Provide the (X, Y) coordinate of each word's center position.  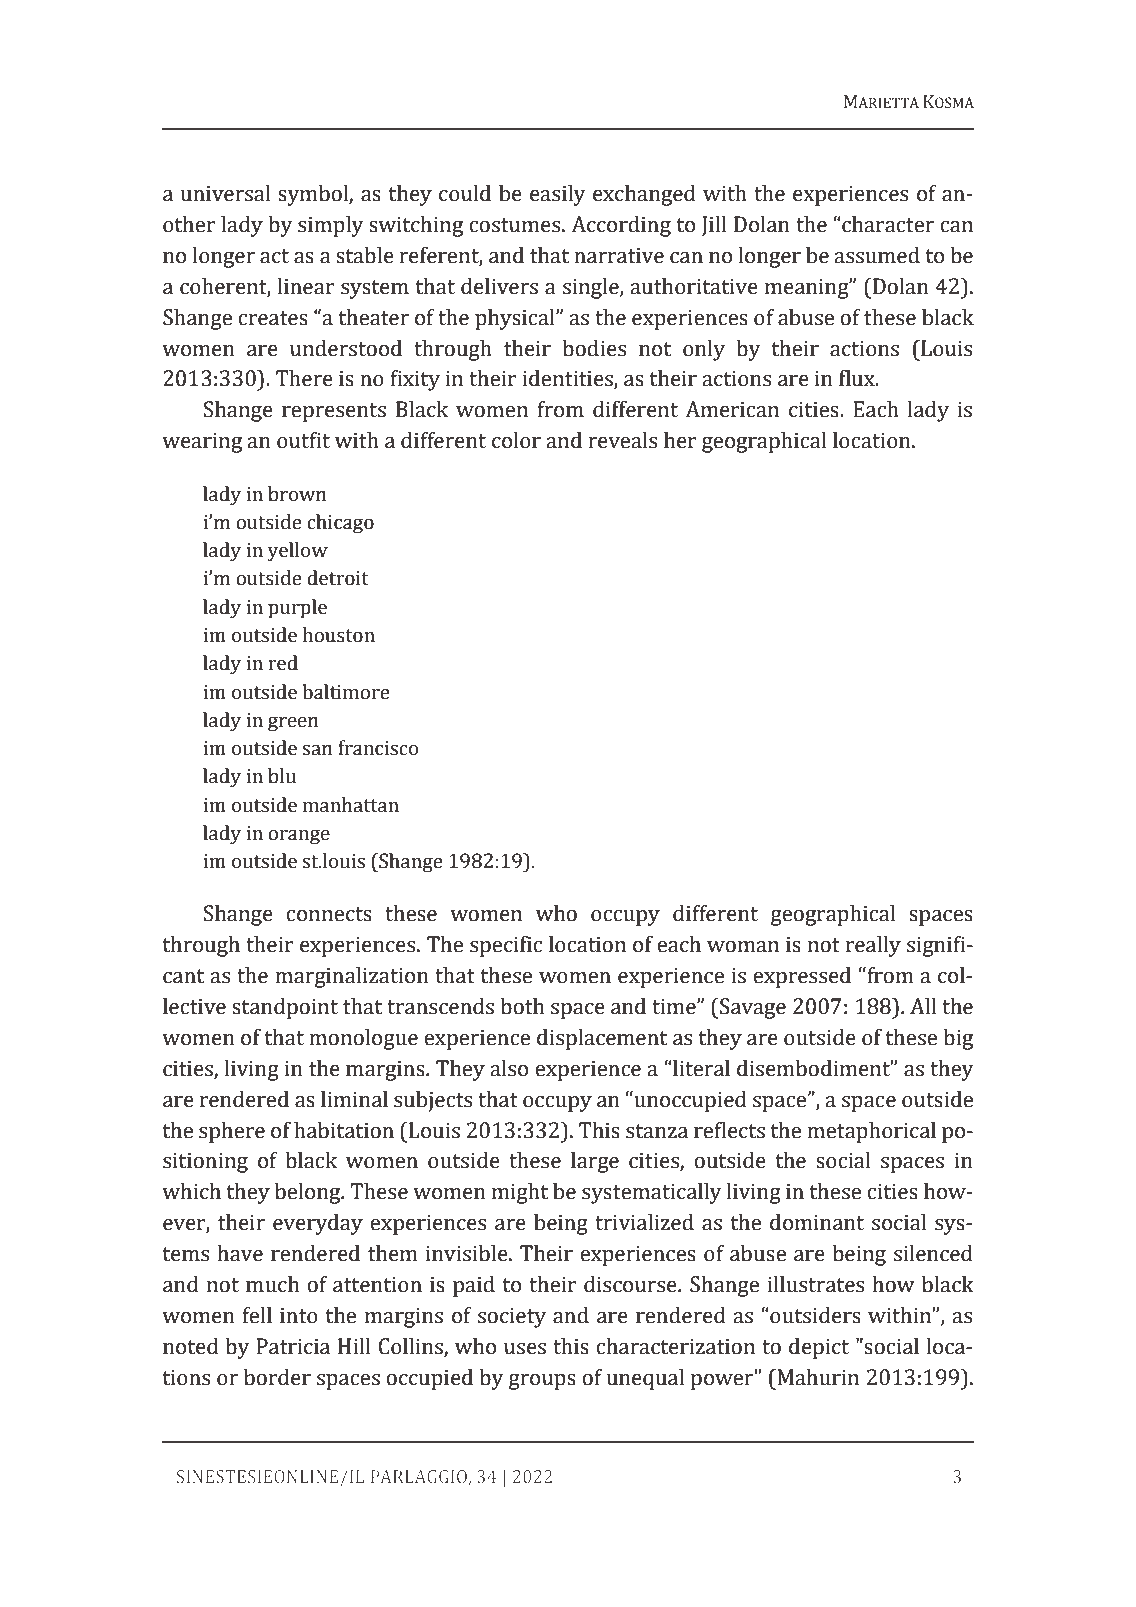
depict (819, 1348)
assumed (877, 255)
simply (331, 226)
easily (558, 195)
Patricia (293, 1346)
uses (525, 1349)
